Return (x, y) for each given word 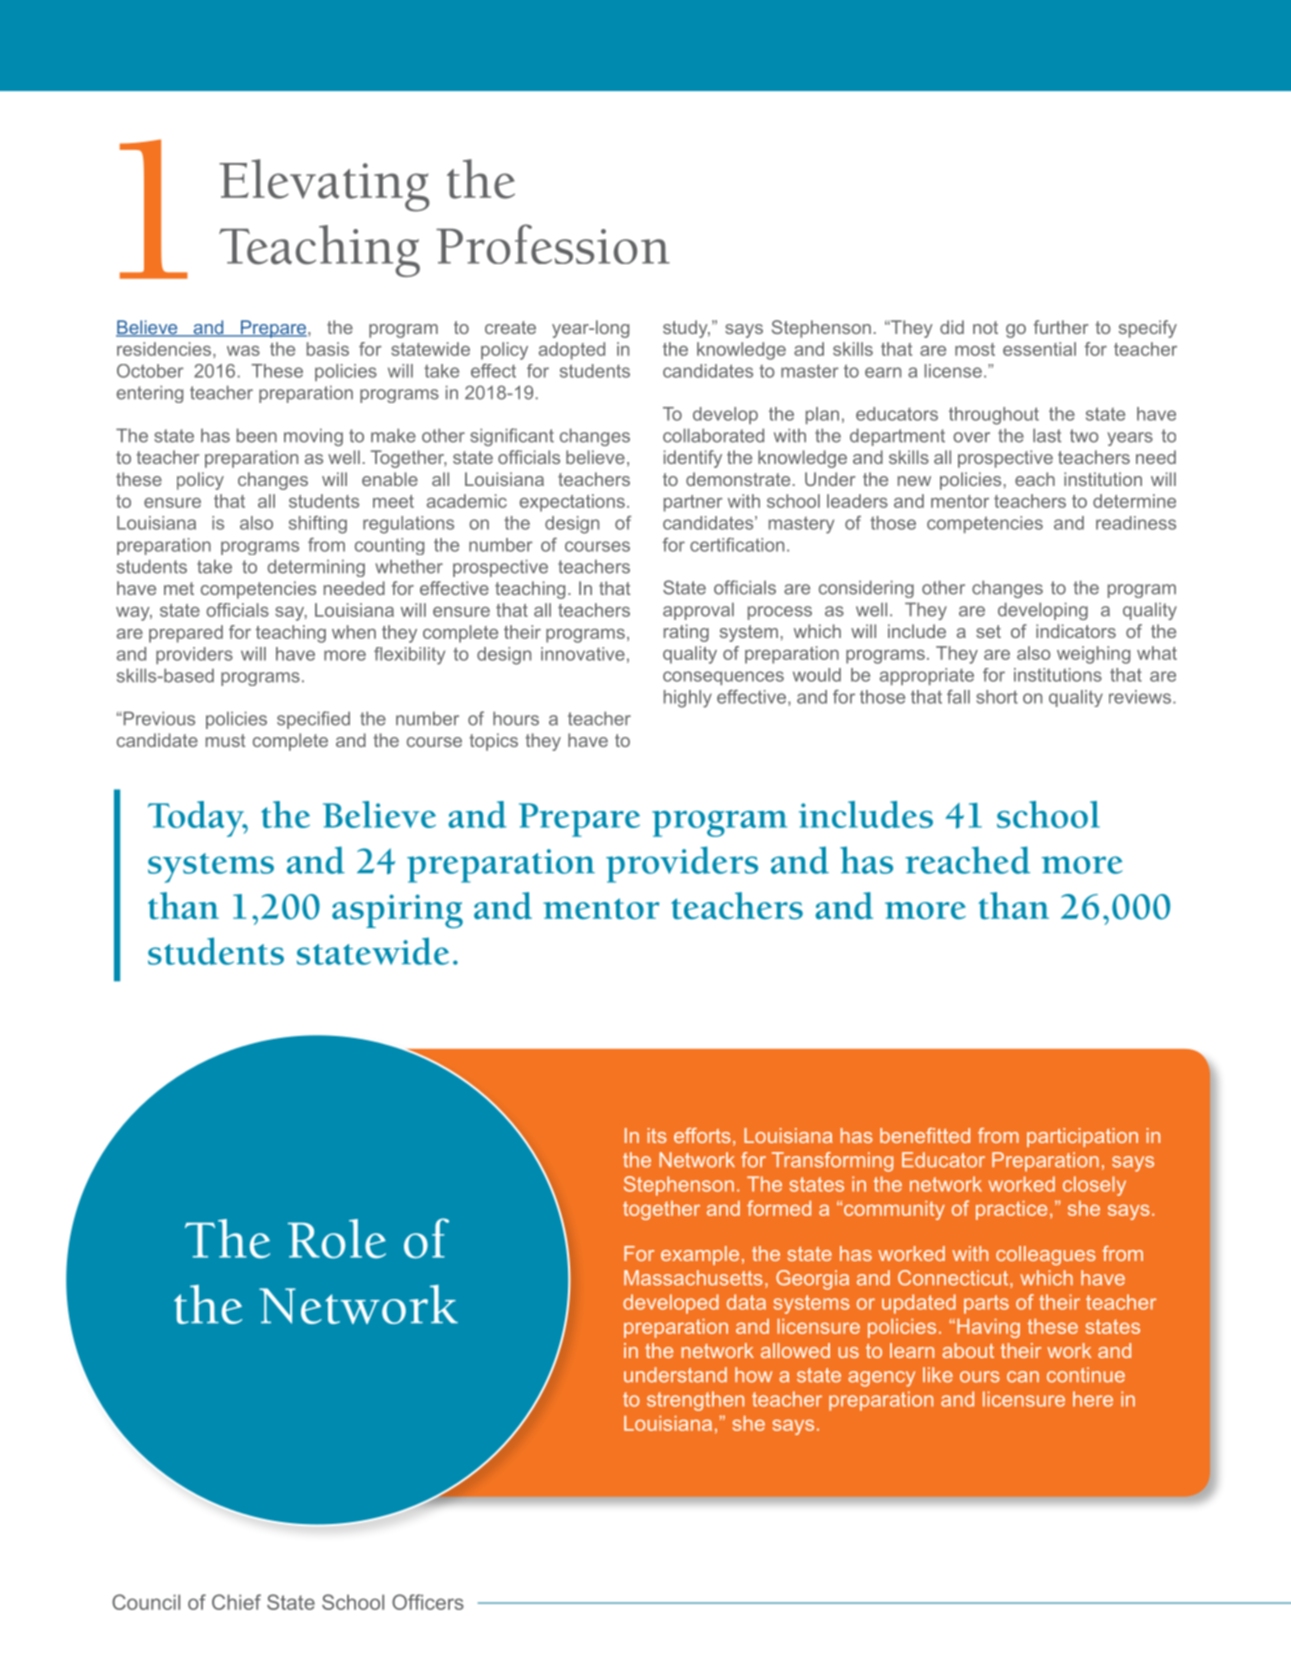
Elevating (324, 185)
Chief (236, 1602)
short (997, 697)
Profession (553, 244)
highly (688, 699)
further (1061, 327)
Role (337, 1239)
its (657, 1135)
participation (1082, 1137)
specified (313, 720)
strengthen (695, 1401)
